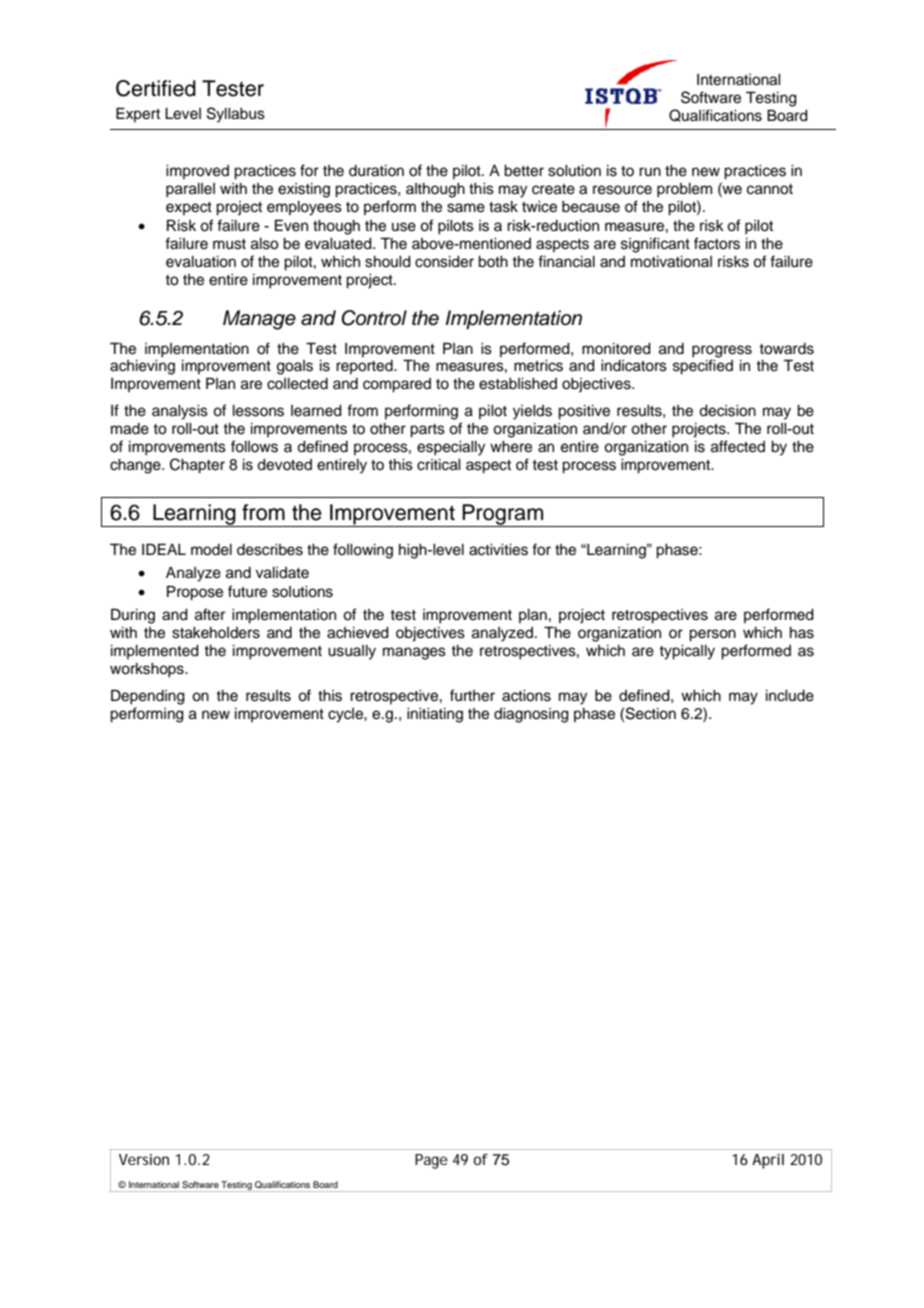 This page has height=1308, width=924. What do you see at coordinates (650, 171) in the page?
I see `run` at bounding box center [650, 171].
